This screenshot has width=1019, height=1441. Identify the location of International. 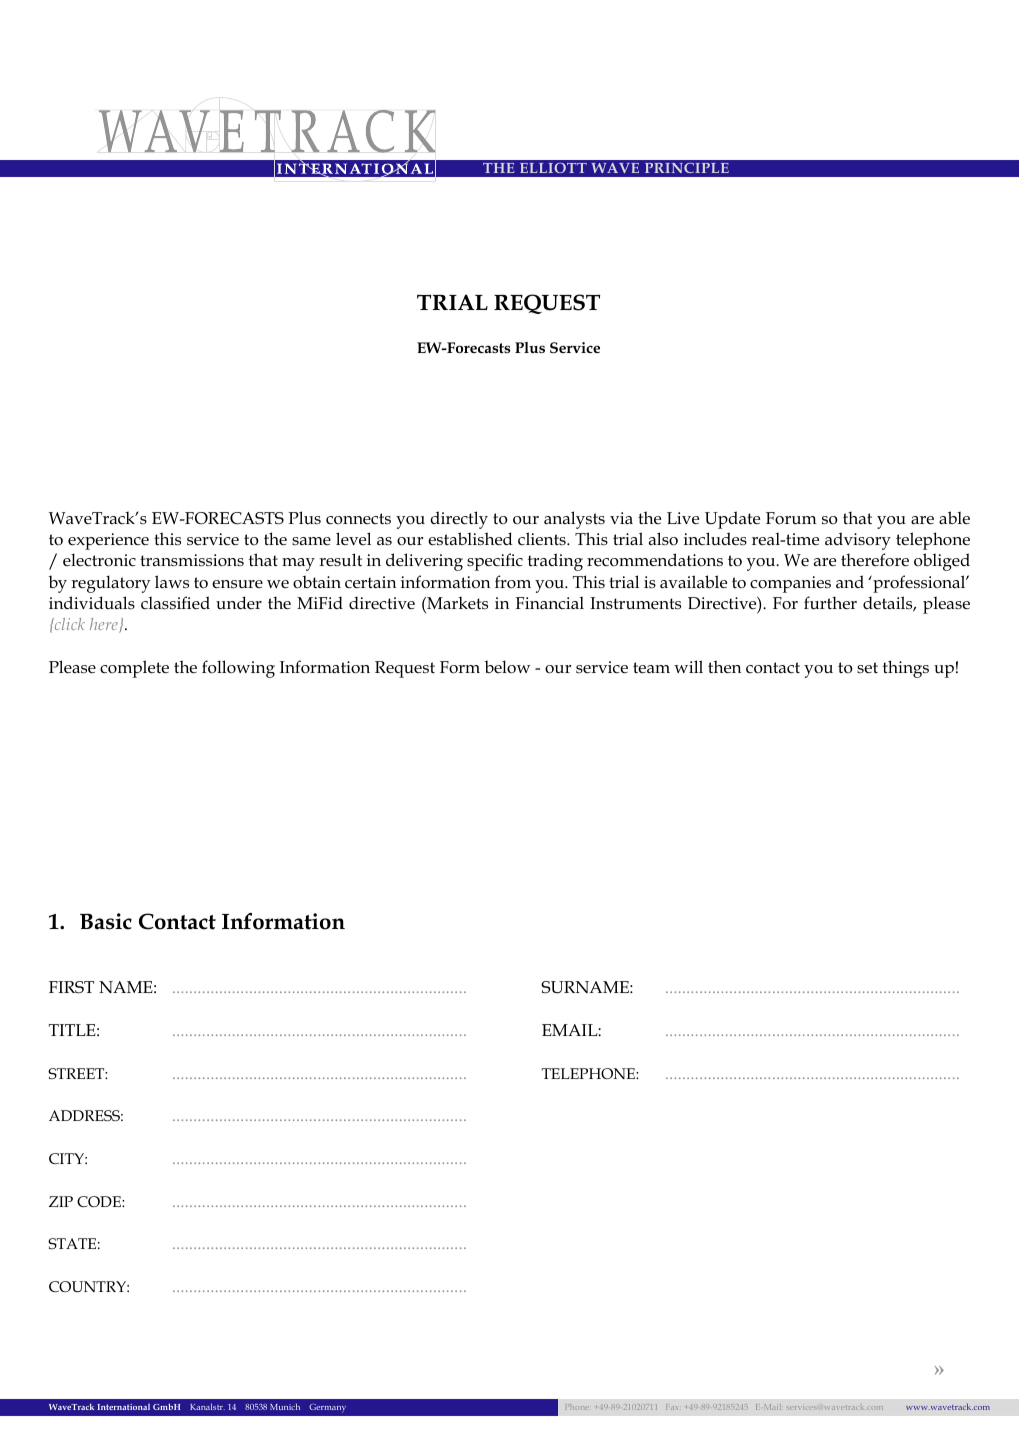
(124, 1407).
